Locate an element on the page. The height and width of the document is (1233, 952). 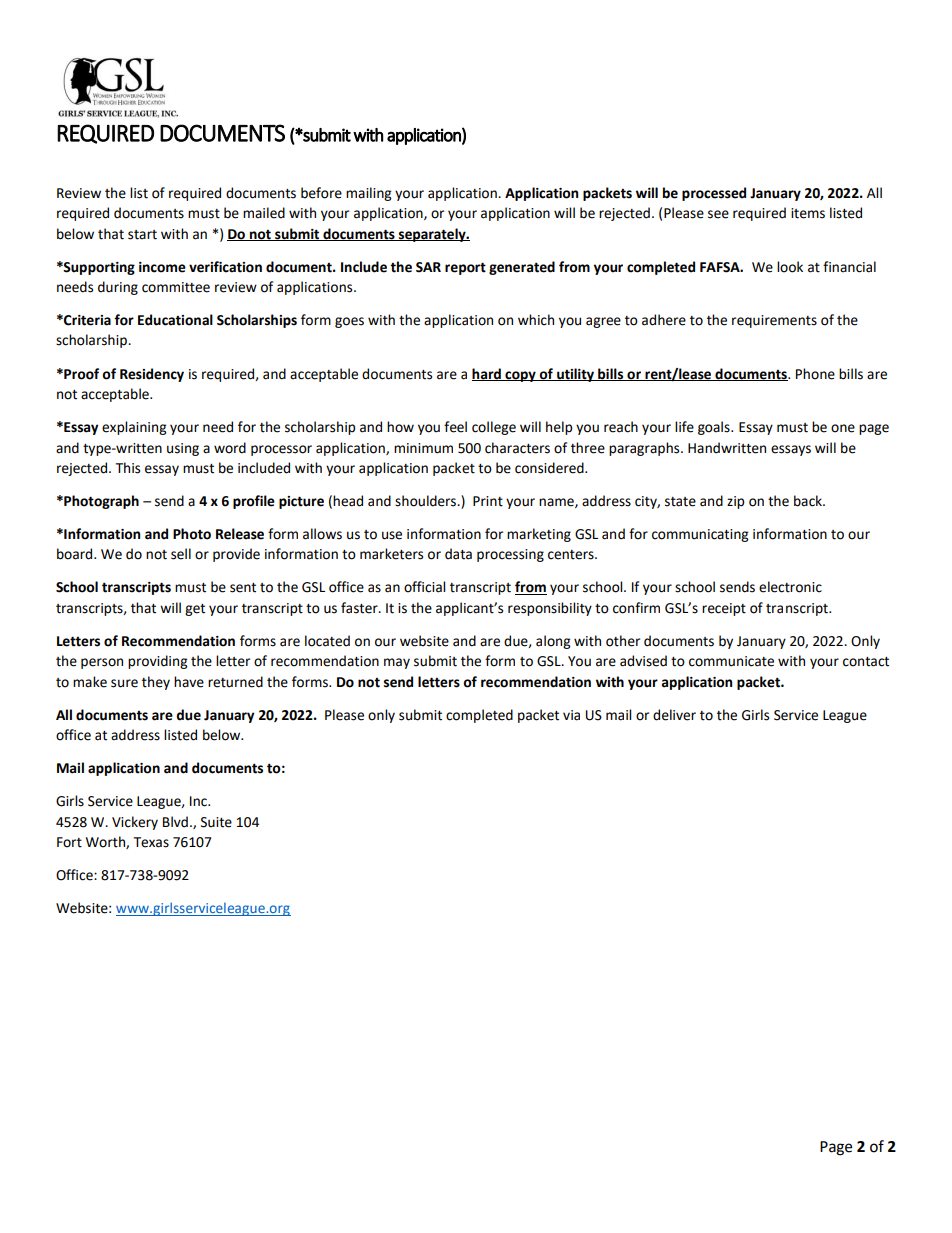
may is located at coordinates (397, 663).
